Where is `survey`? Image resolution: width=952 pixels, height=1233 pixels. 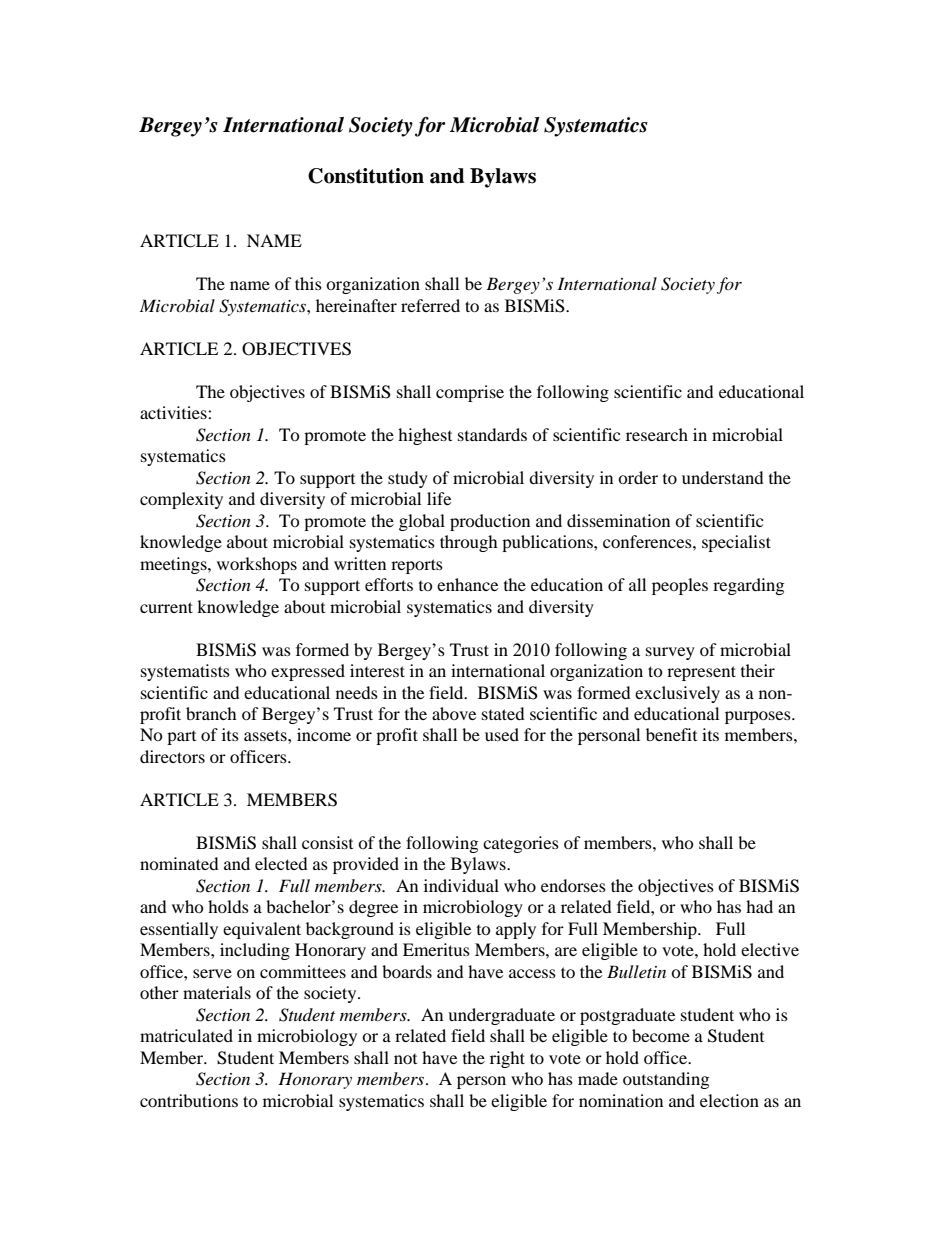 survey is located at coordinates (670, 653).
